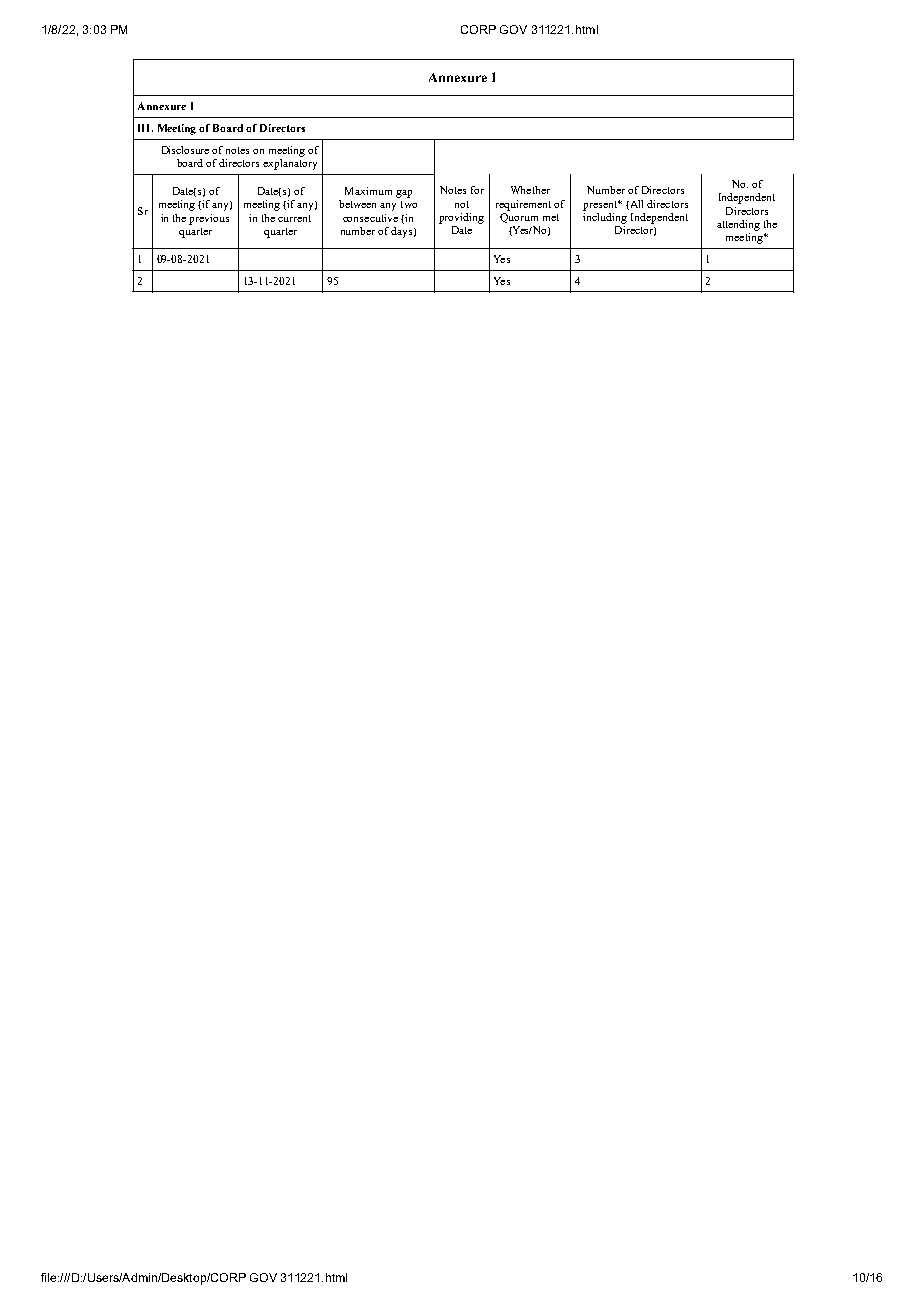 The height and width of the page is (1308, 924). I want to click on gap, so click(404, 194).
